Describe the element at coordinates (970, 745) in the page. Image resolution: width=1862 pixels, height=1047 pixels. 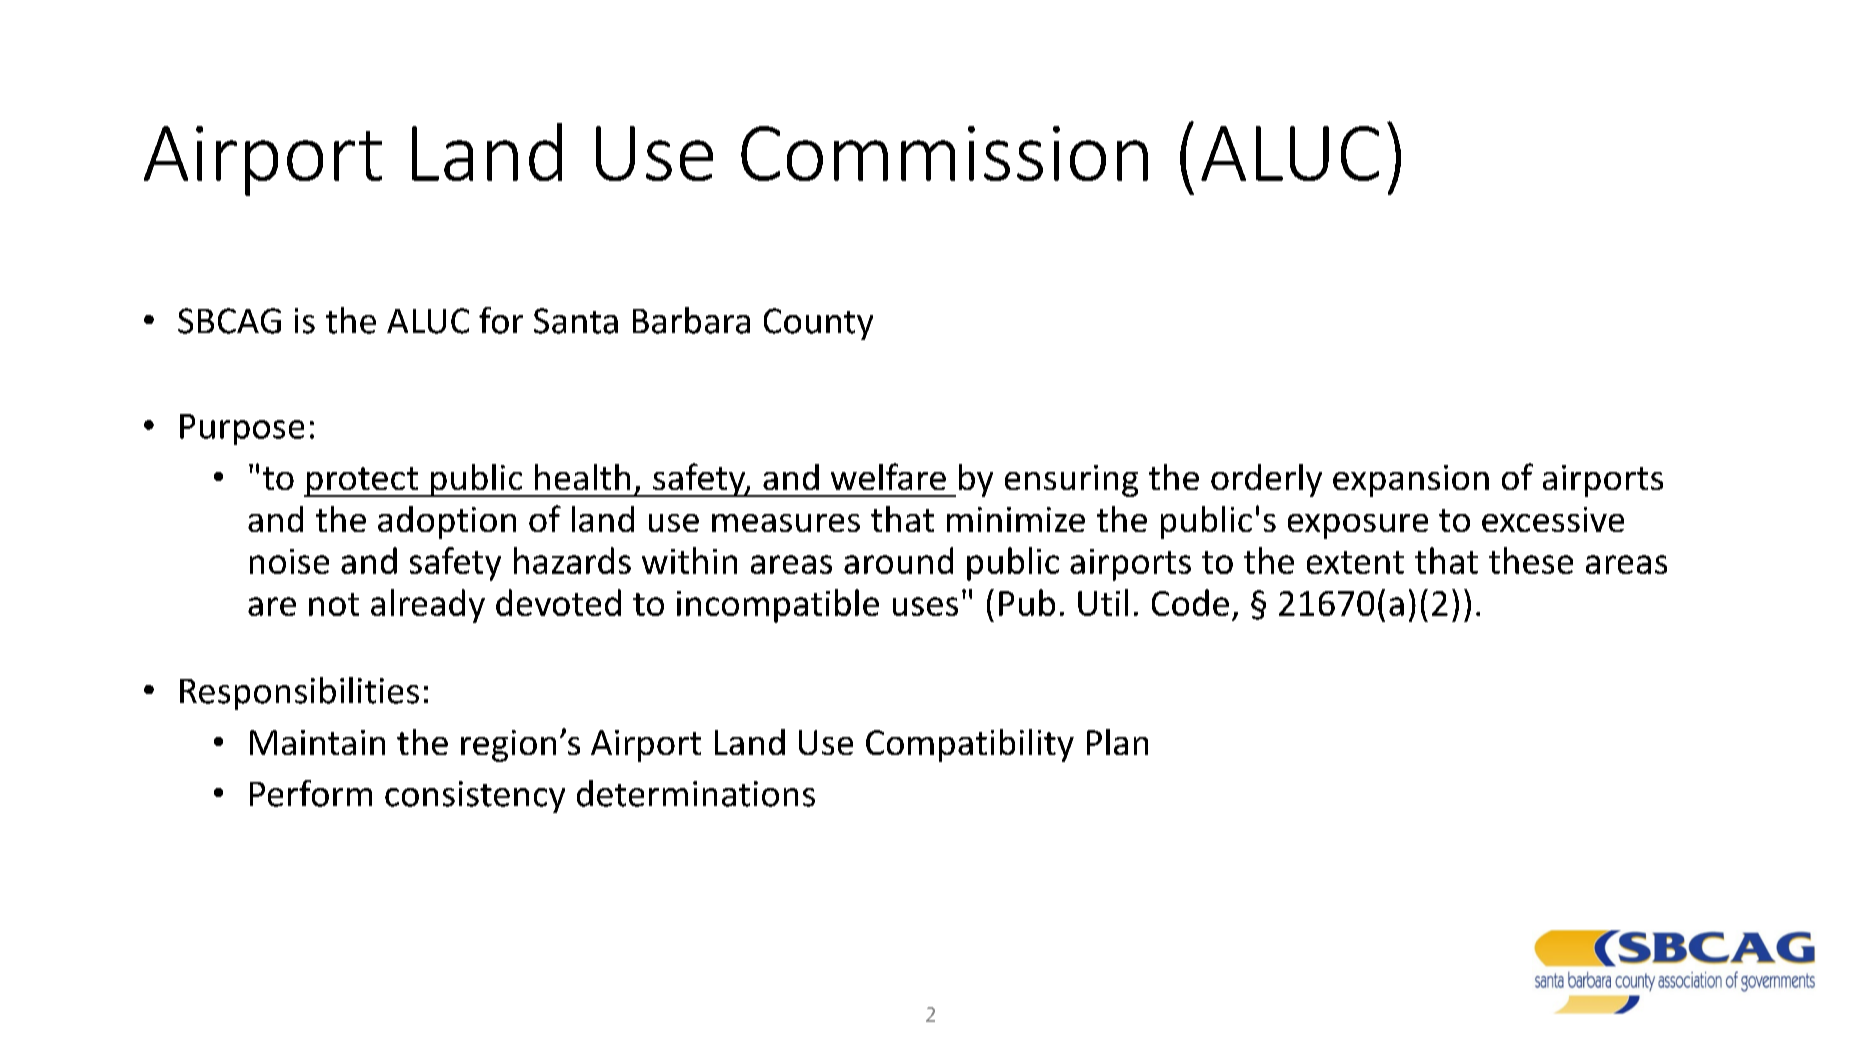
I see `Compatibility` at that location.
